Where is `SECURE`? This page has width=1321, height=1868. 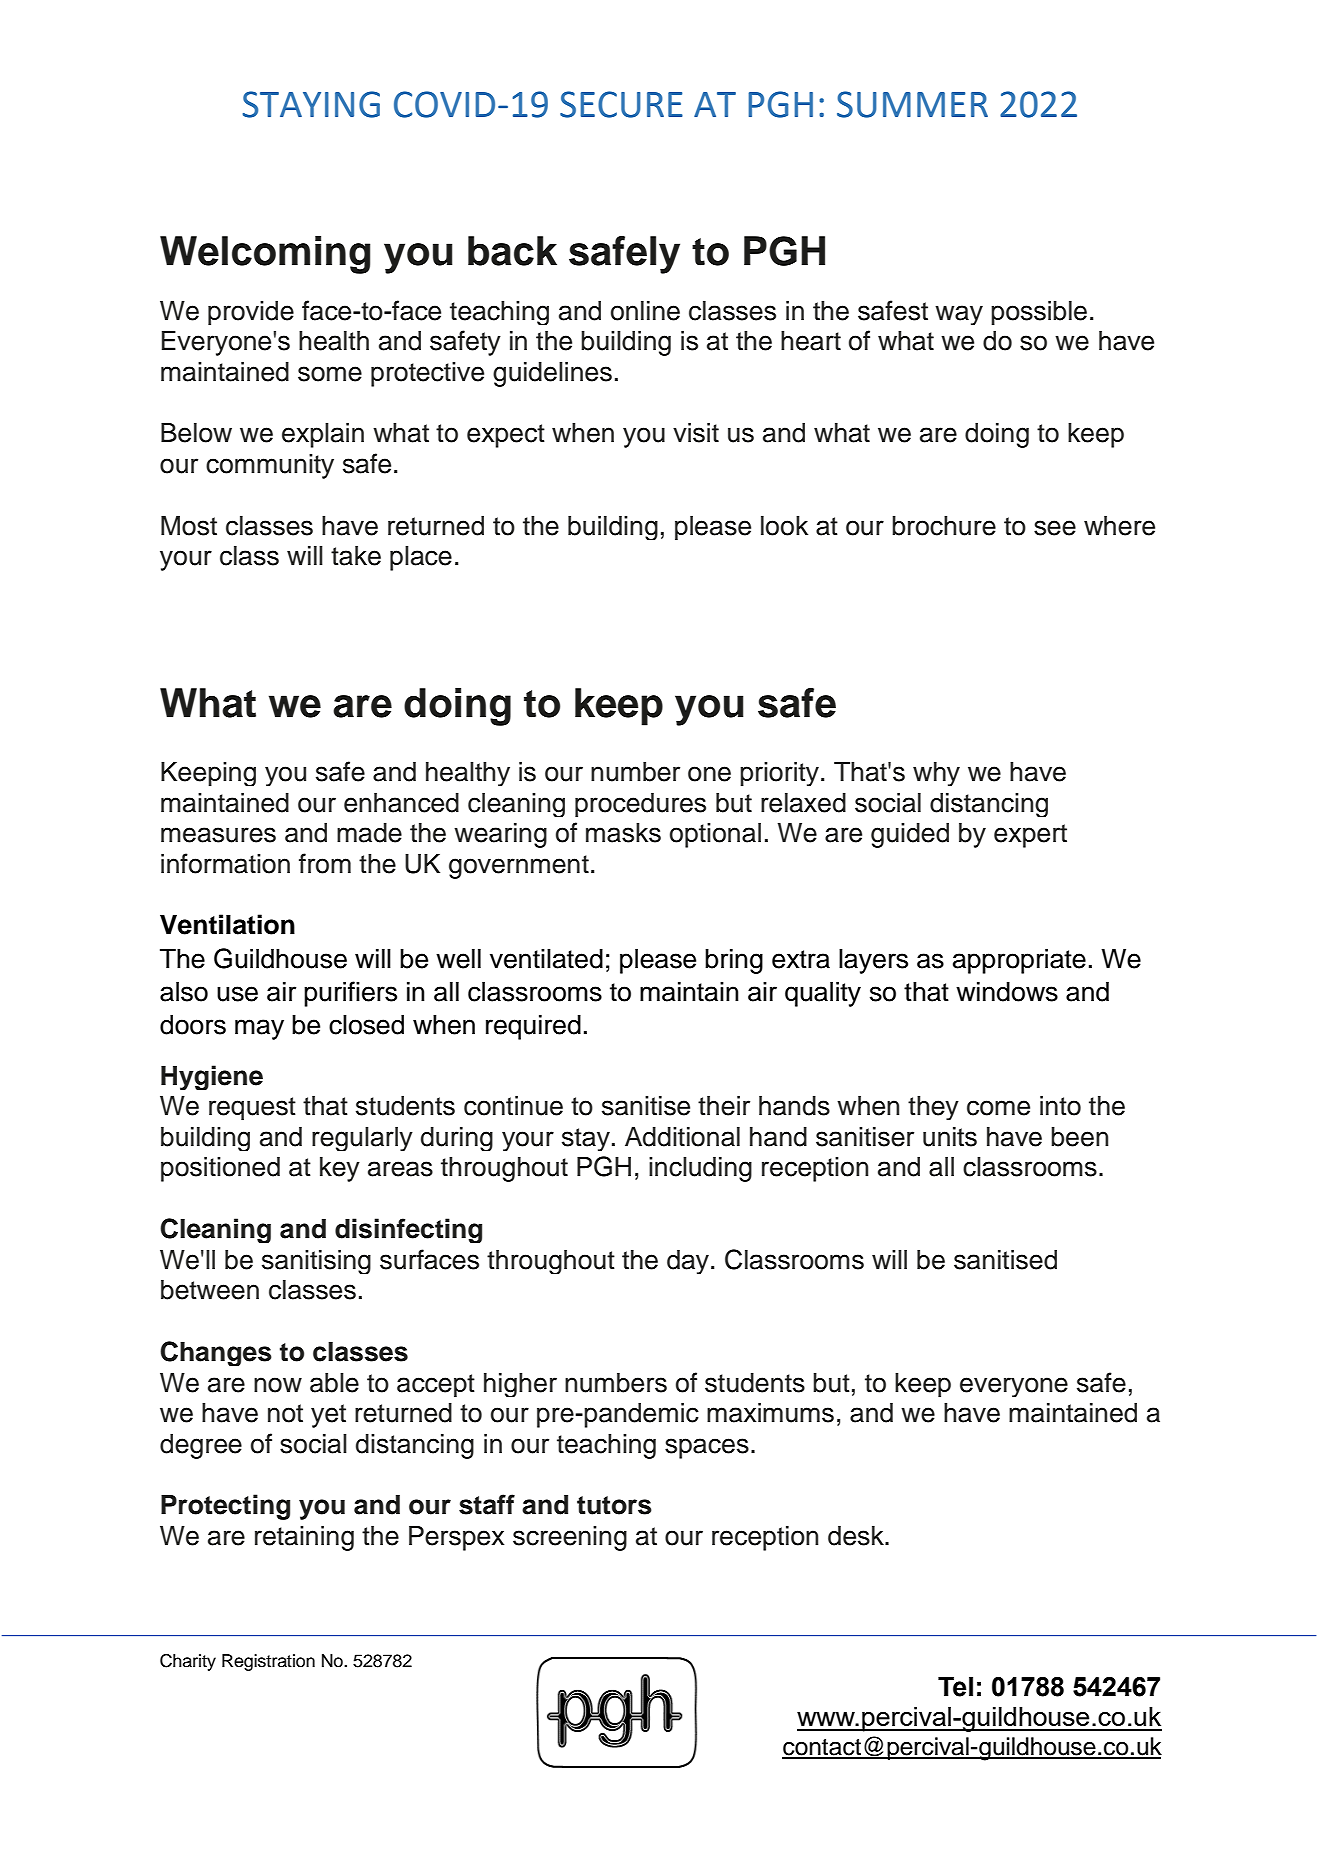
SECURE is located at coordinates (621, 104).
